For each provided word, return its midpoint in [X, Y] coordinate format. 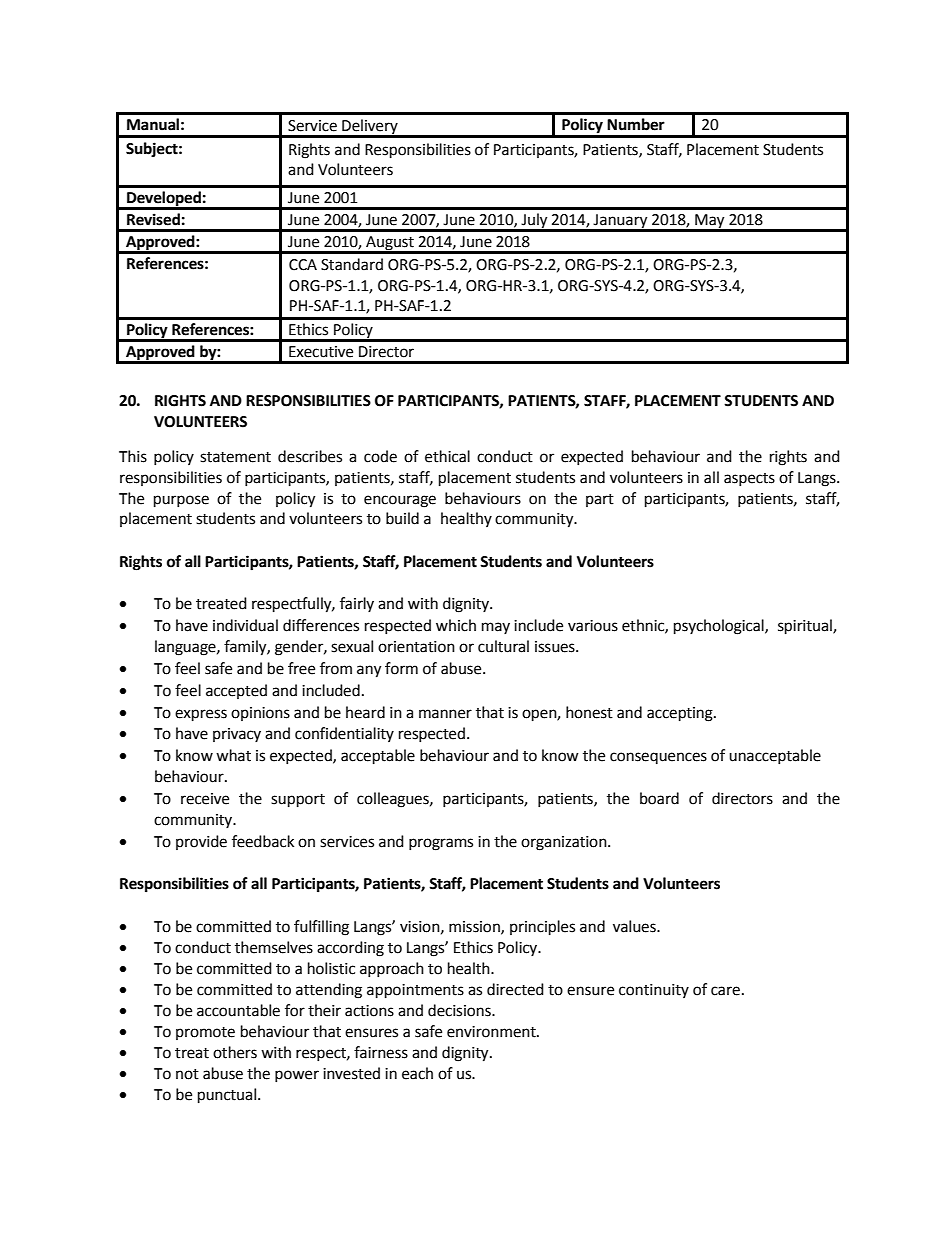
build [402, 518]
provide [201, 842]
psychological [720, 627]
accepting [681, 714]
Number [636, 124]
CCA [303, 265]
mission [475, 927]
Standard [352, 264]
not [187, 1074]
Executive [321, 352]
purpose [181, 501]
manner [445, 714]
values [635, 926]
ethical [447, 456]
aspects [749, 479]
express [201, 715]
